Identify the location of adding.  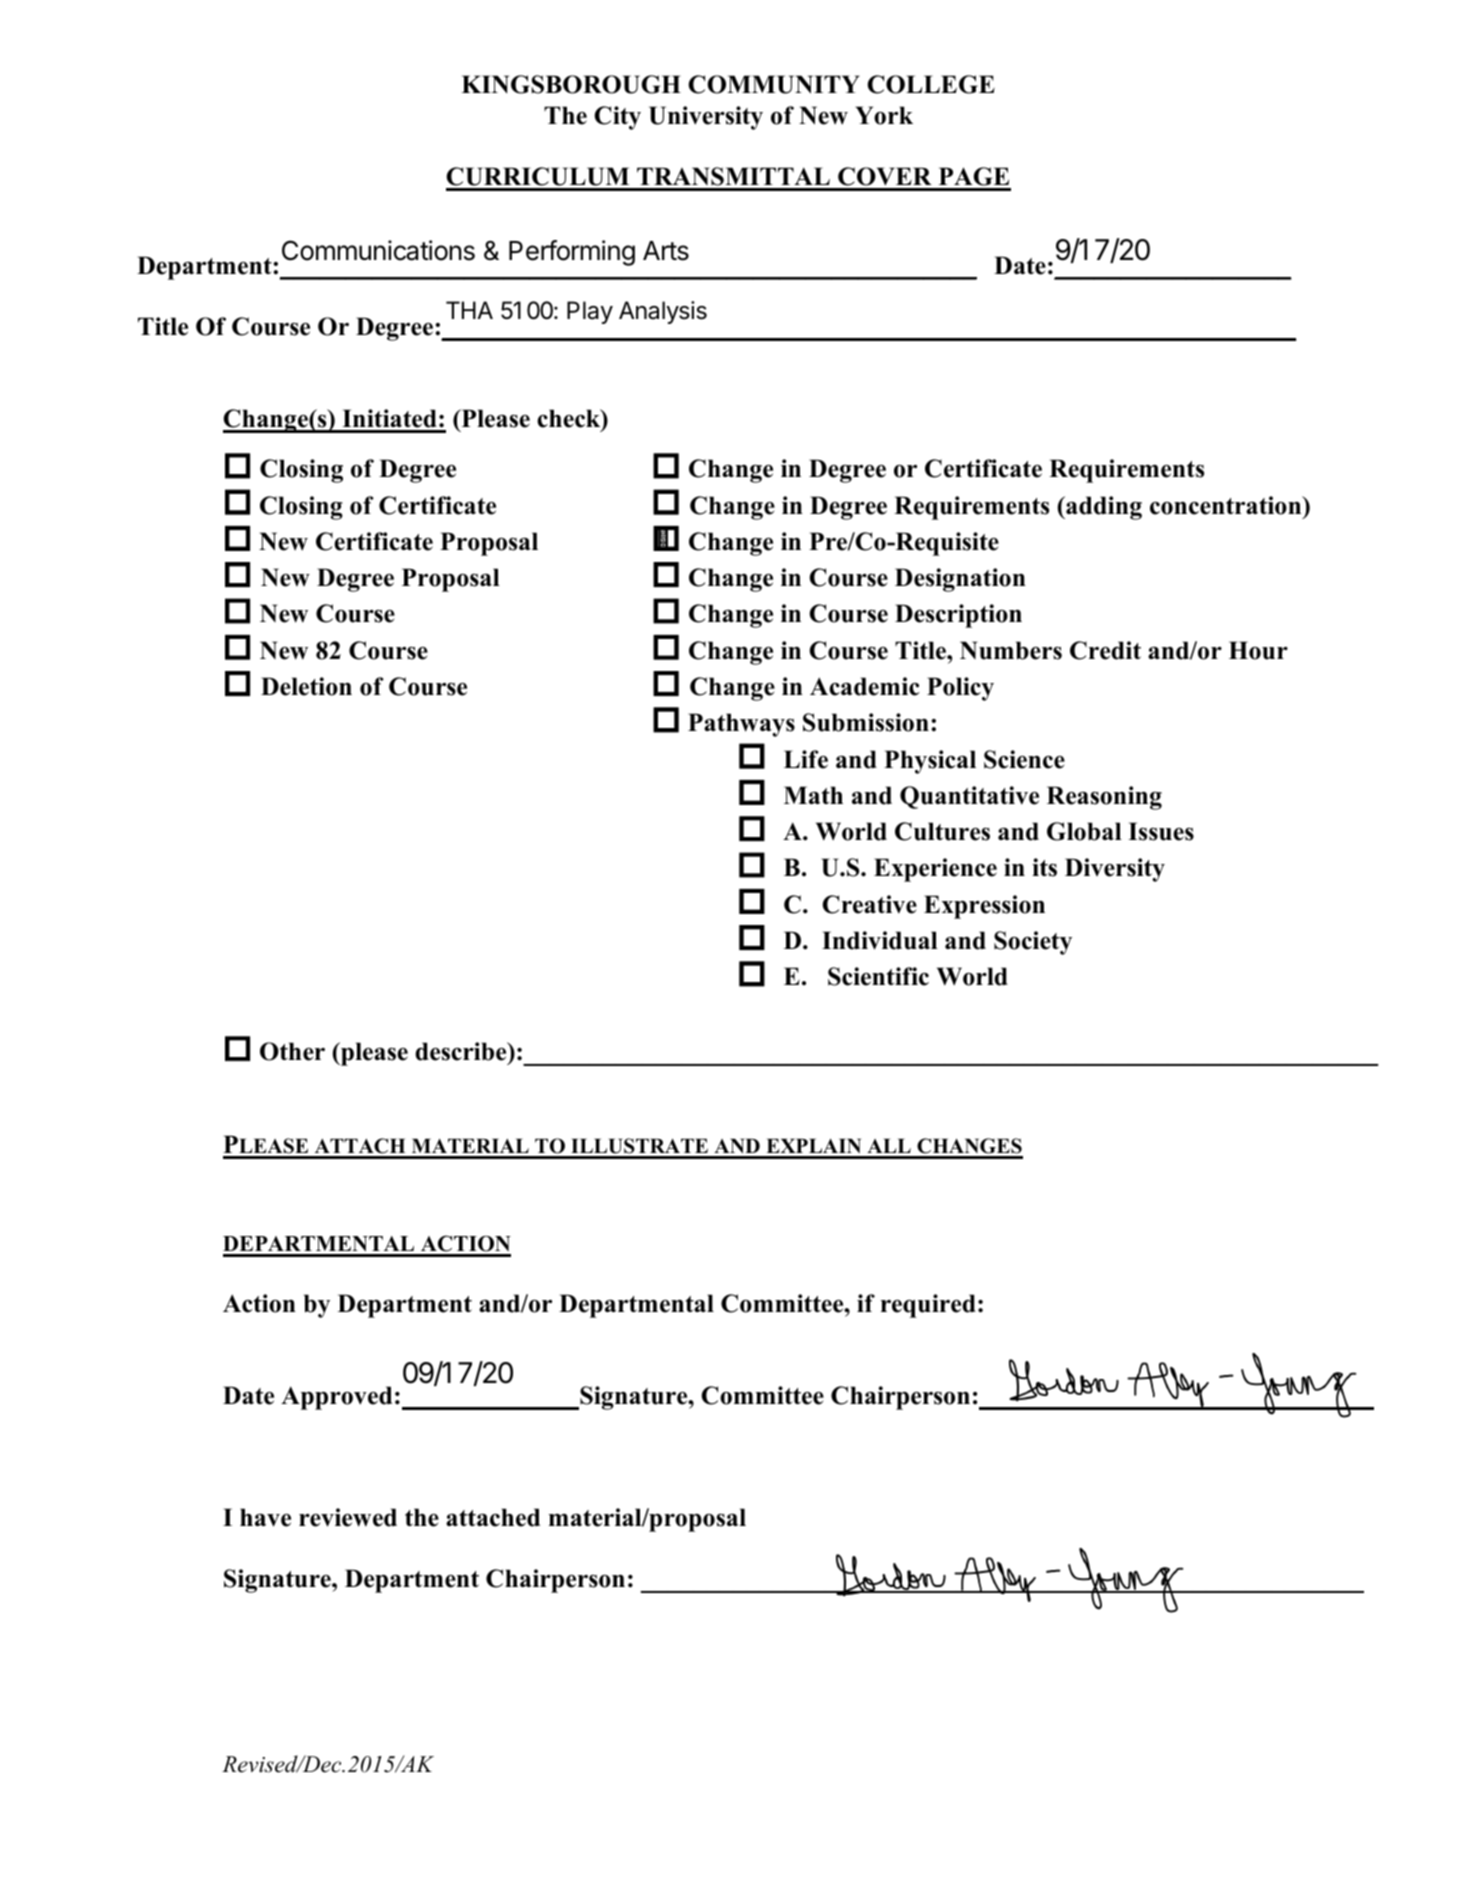
(1103, 508).
